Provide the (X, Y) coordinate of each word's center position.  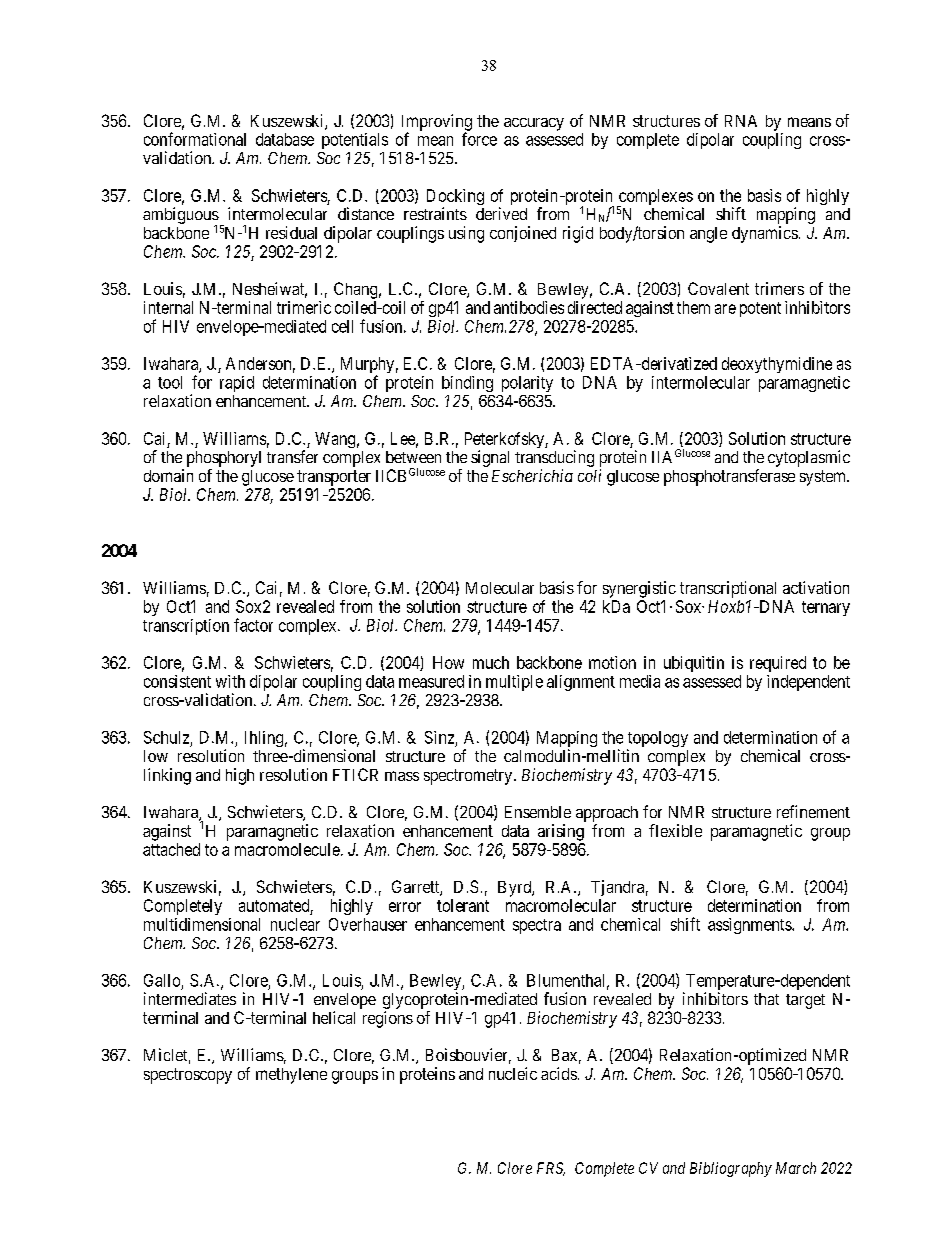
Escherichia (532, 475)
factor (253, 625)
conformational (195, 139)
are (725, 309)
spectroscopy (188, 1076)
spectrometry (469, 777)
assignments (750, 926)
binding (467, 384)
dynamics (765, 234)
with (230, 681)
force (479, 139)
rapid (237, 384)
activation (816, 587)
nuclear (295, 924)
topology (657, 740)
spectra (537, 926)
